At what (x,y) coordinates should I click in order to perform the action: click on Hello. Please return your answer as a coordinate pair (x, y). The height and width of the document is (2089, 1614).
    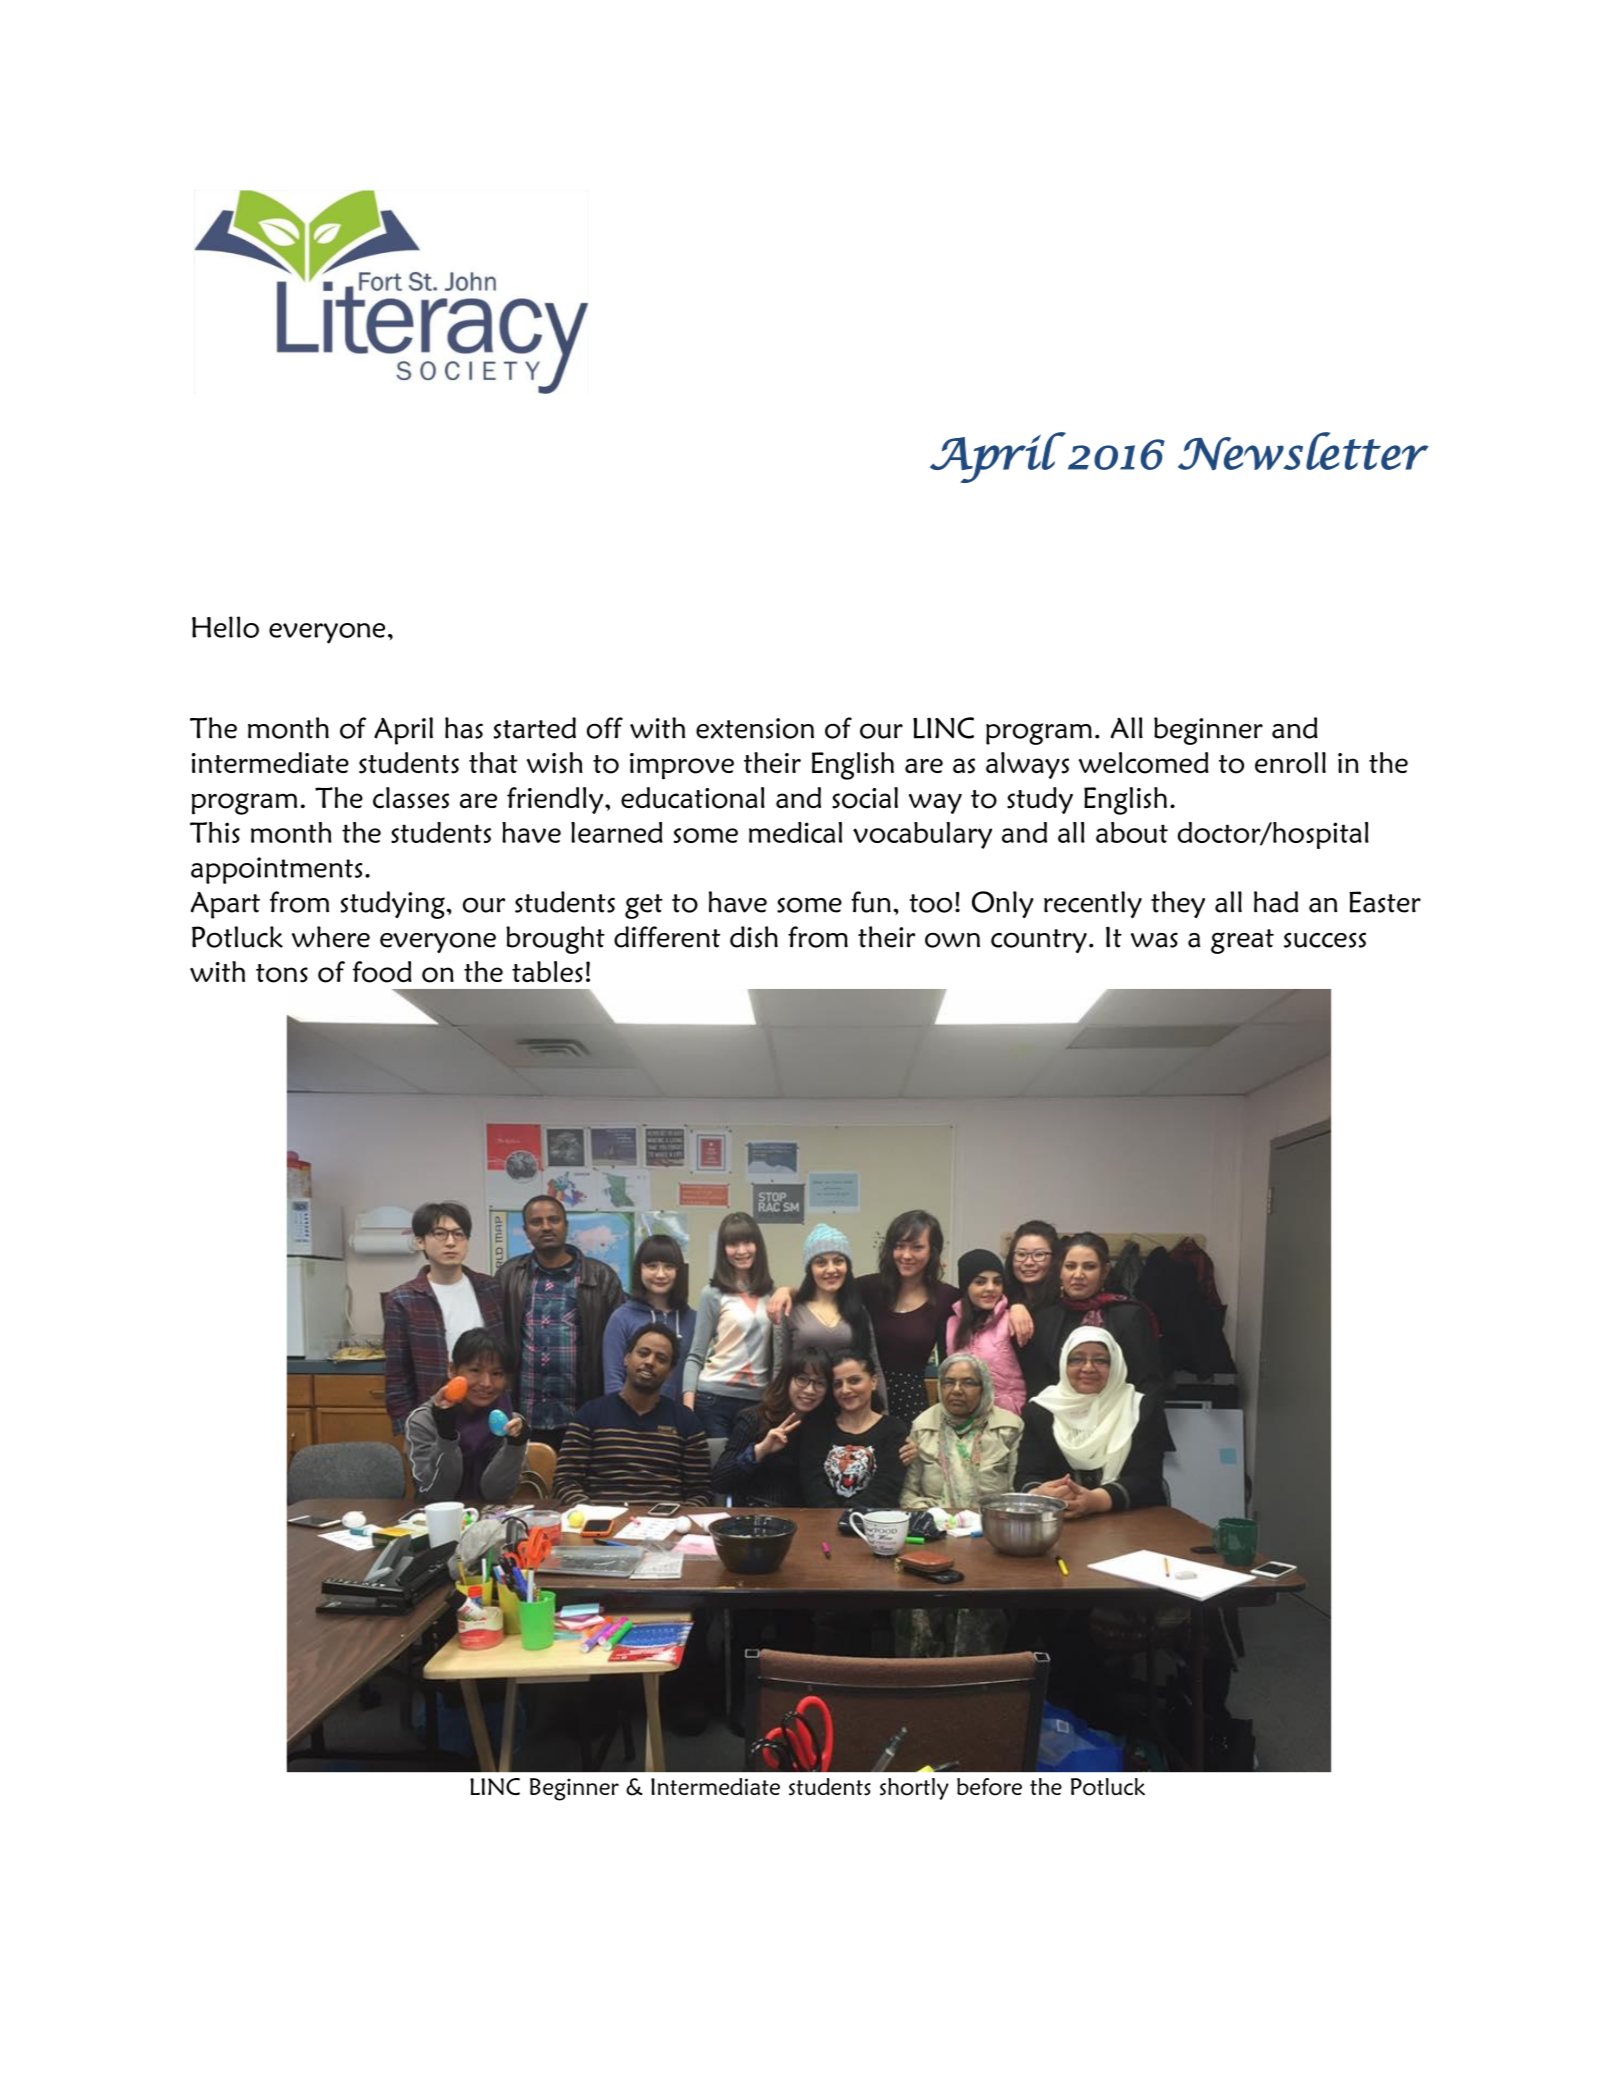
    Looking at the image, I should click on (225, 627).
